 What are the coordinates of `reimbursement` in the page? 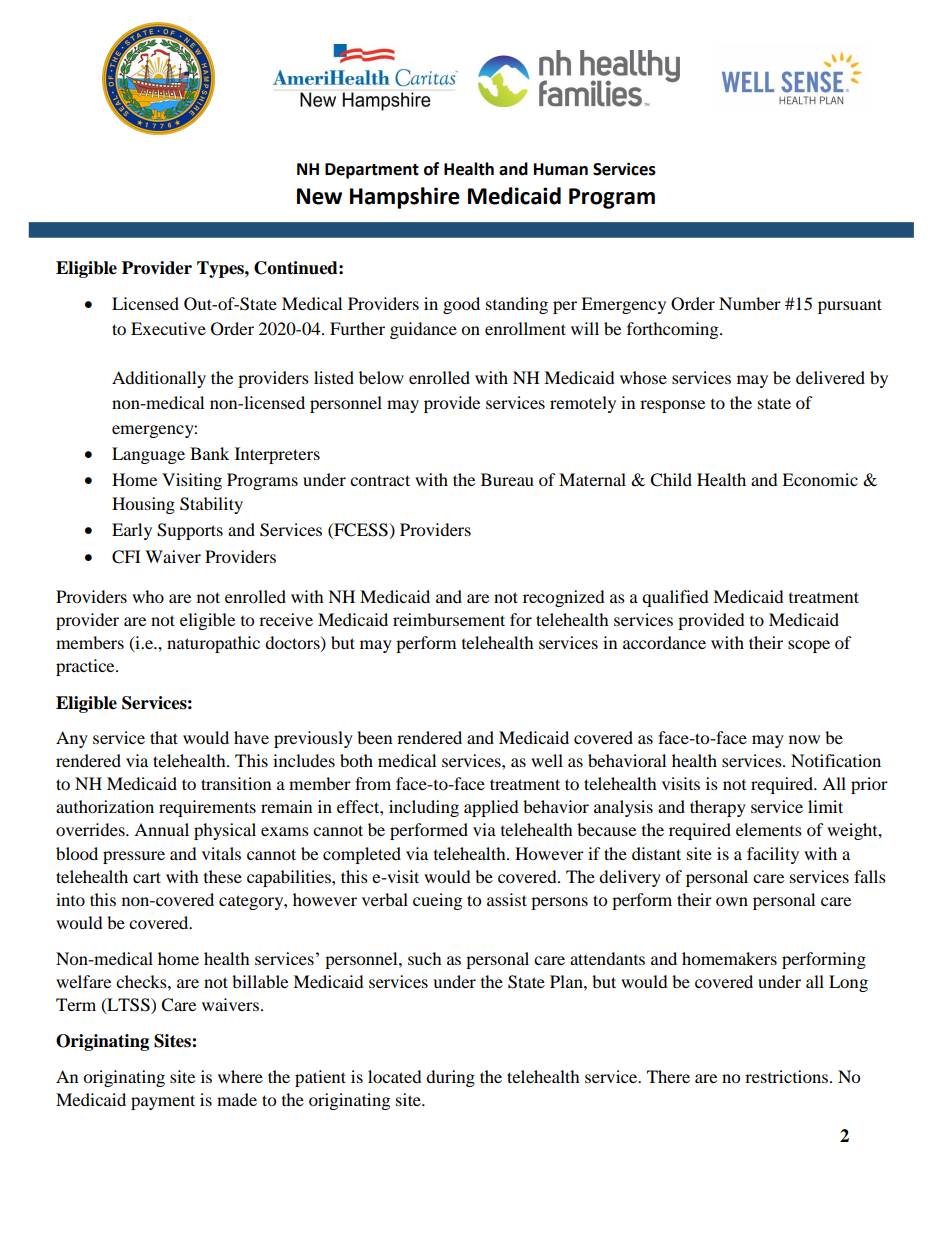 It's located at (449, 619).
